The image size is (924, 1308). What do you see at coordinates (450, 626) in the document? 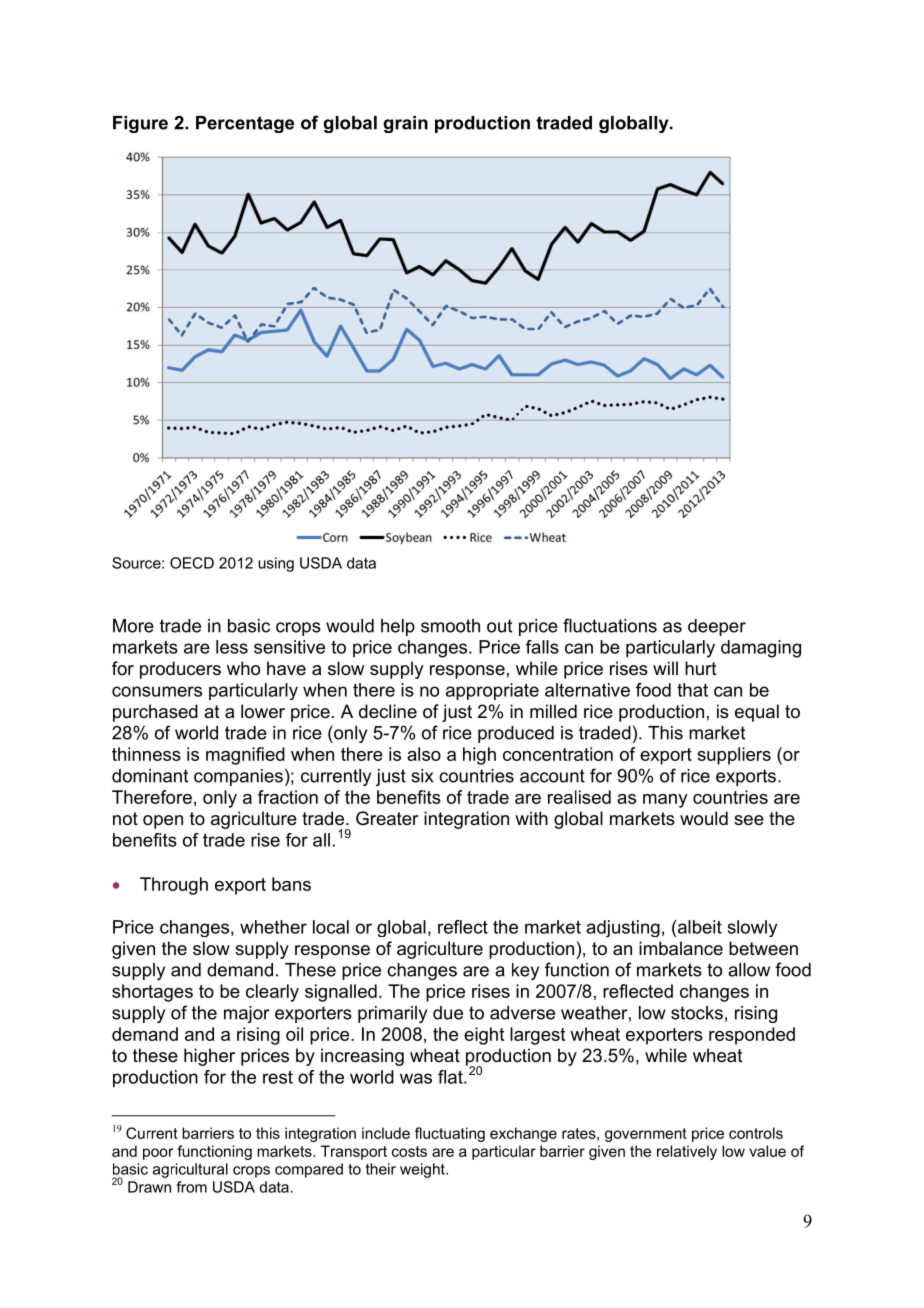
I see `smooth` at bounding box center [450, 626].
